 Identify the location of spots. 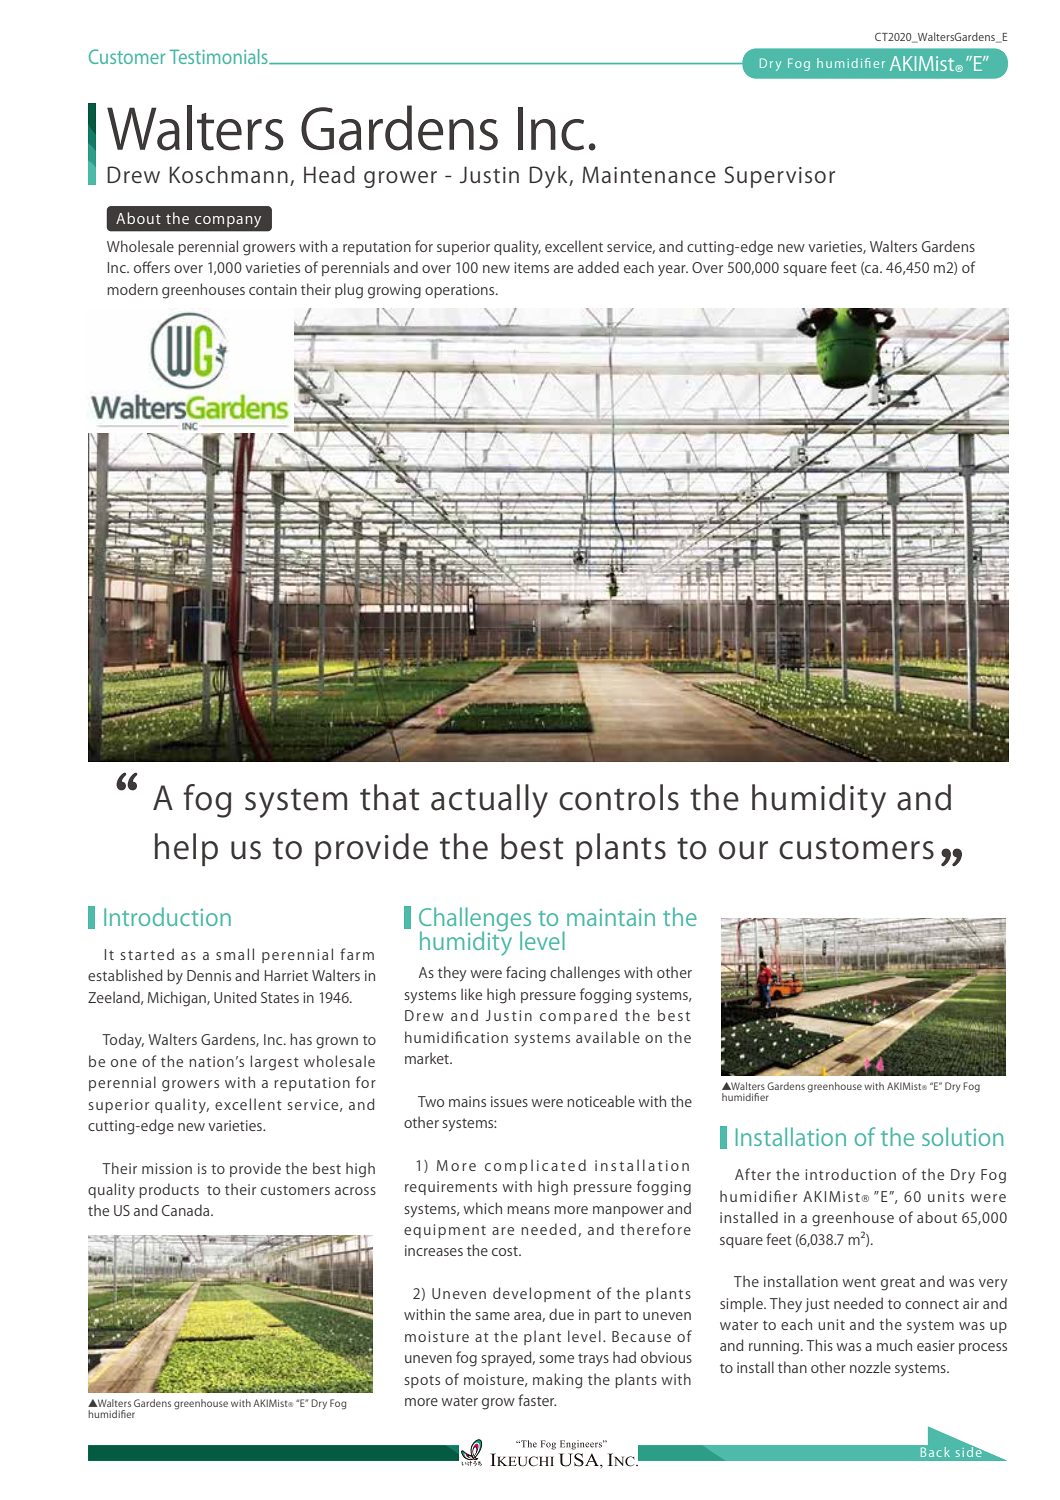
(422, 1381).
